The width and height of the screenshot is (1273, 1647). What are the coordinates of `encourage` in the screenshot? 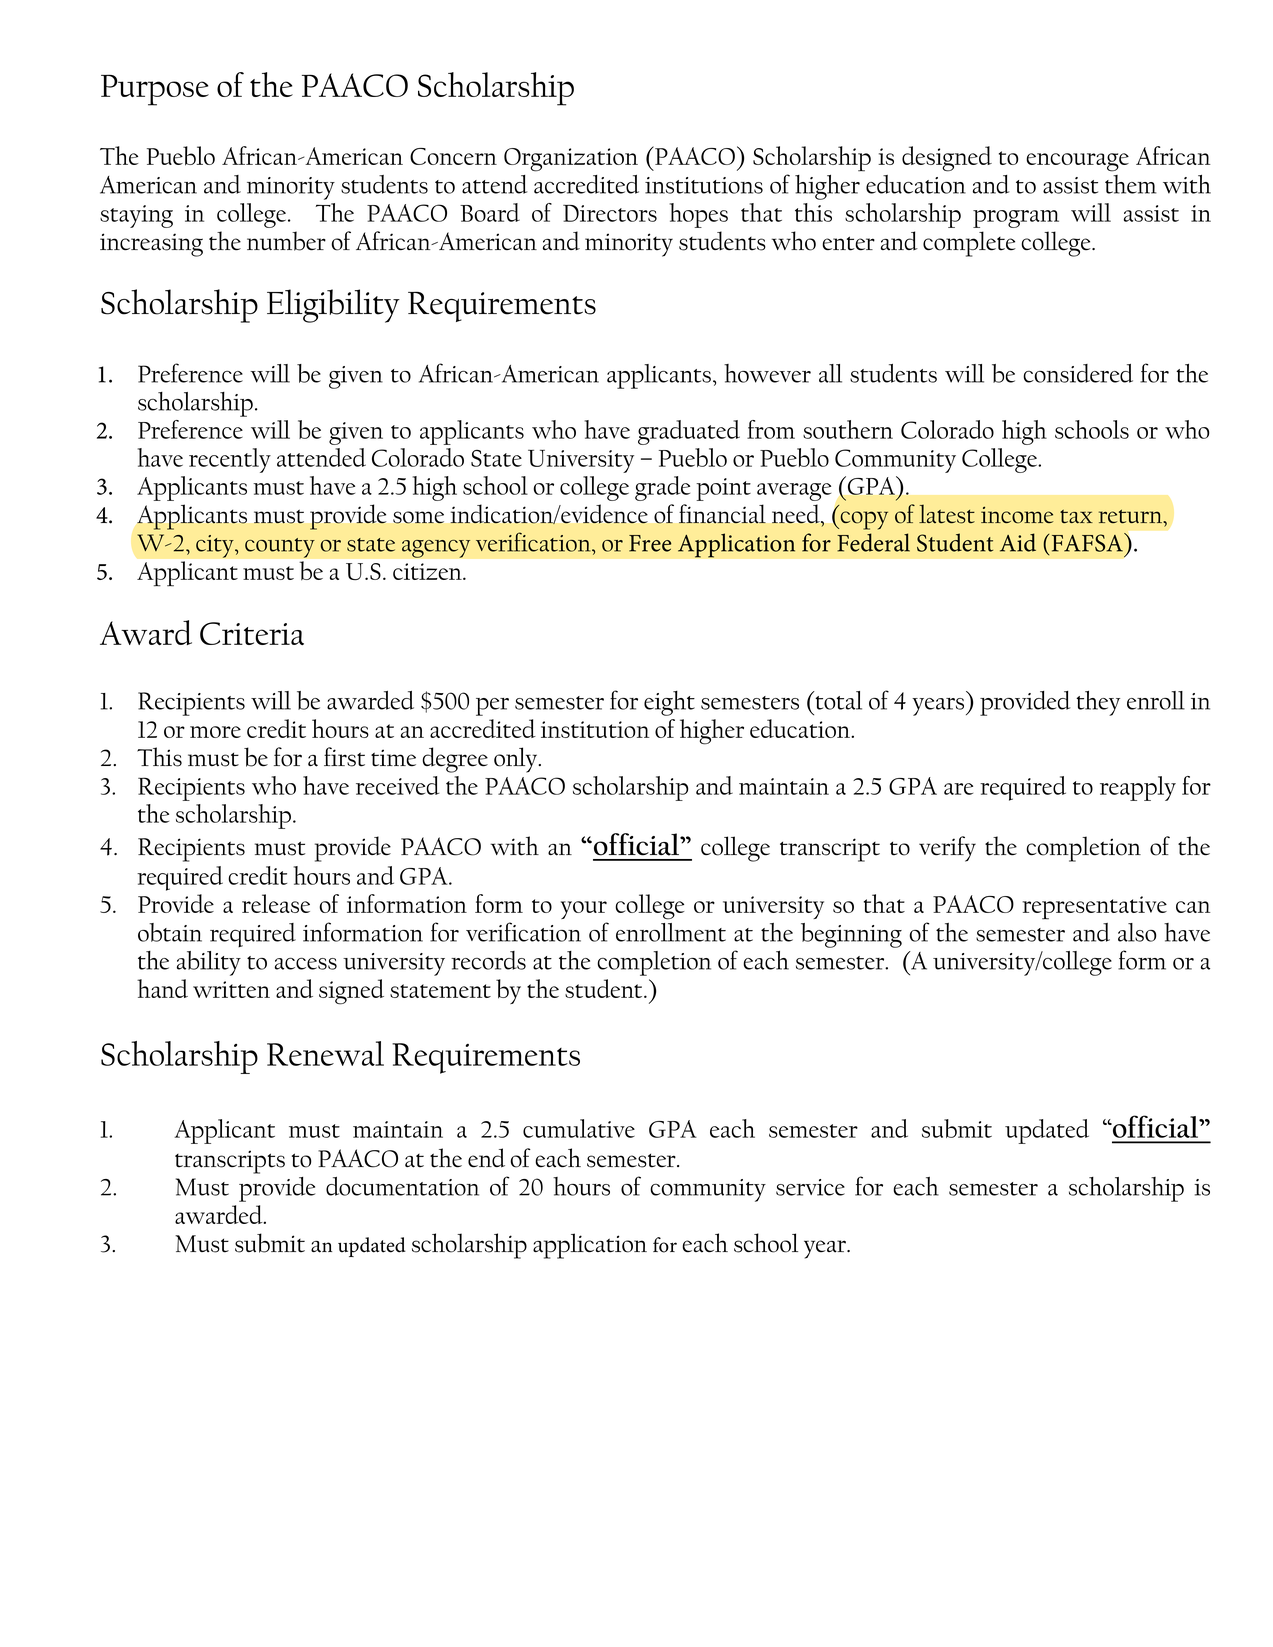 It's located at (1077, 162).
